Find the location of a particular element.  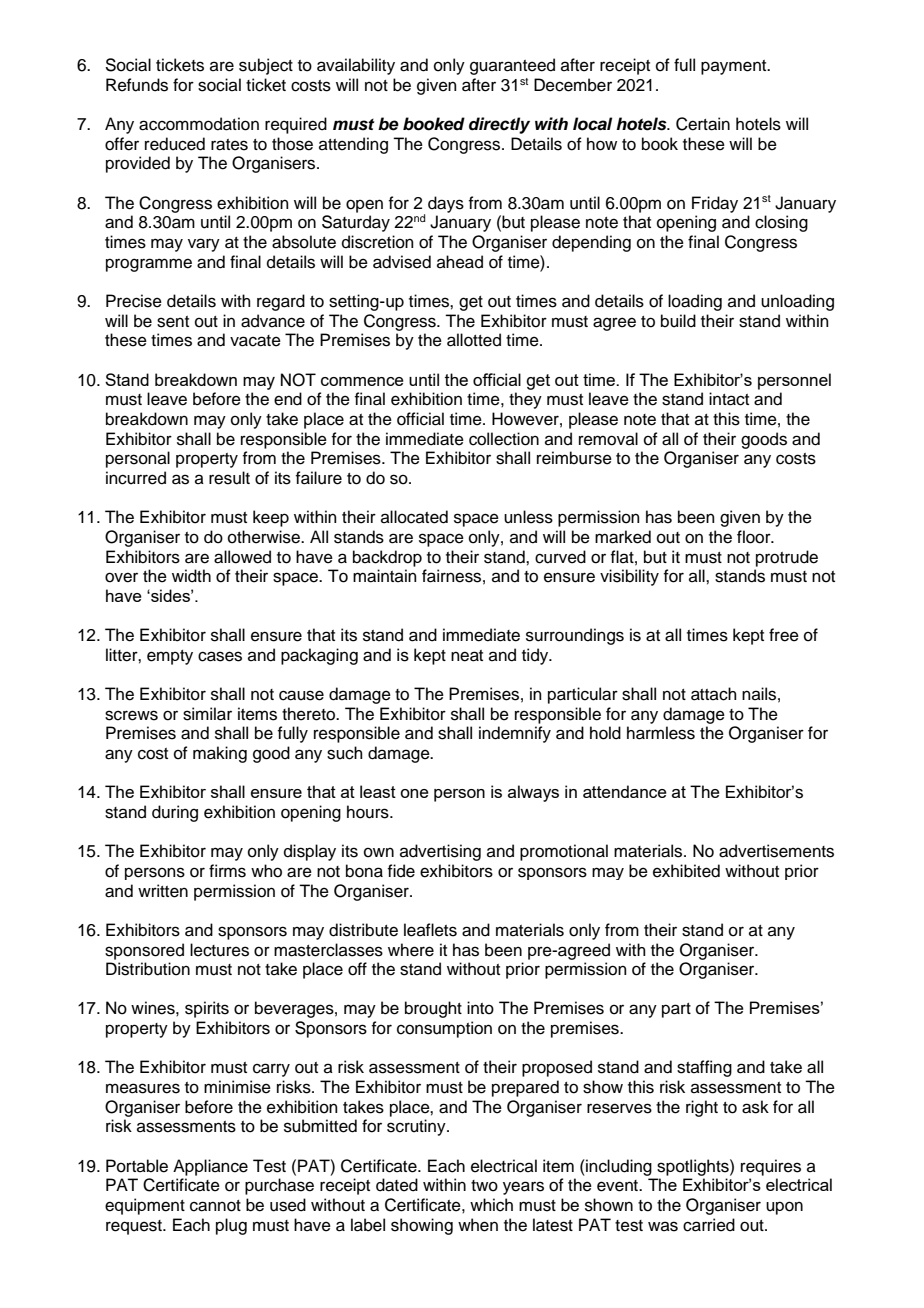

two is located at coordinates (484, 1186).
